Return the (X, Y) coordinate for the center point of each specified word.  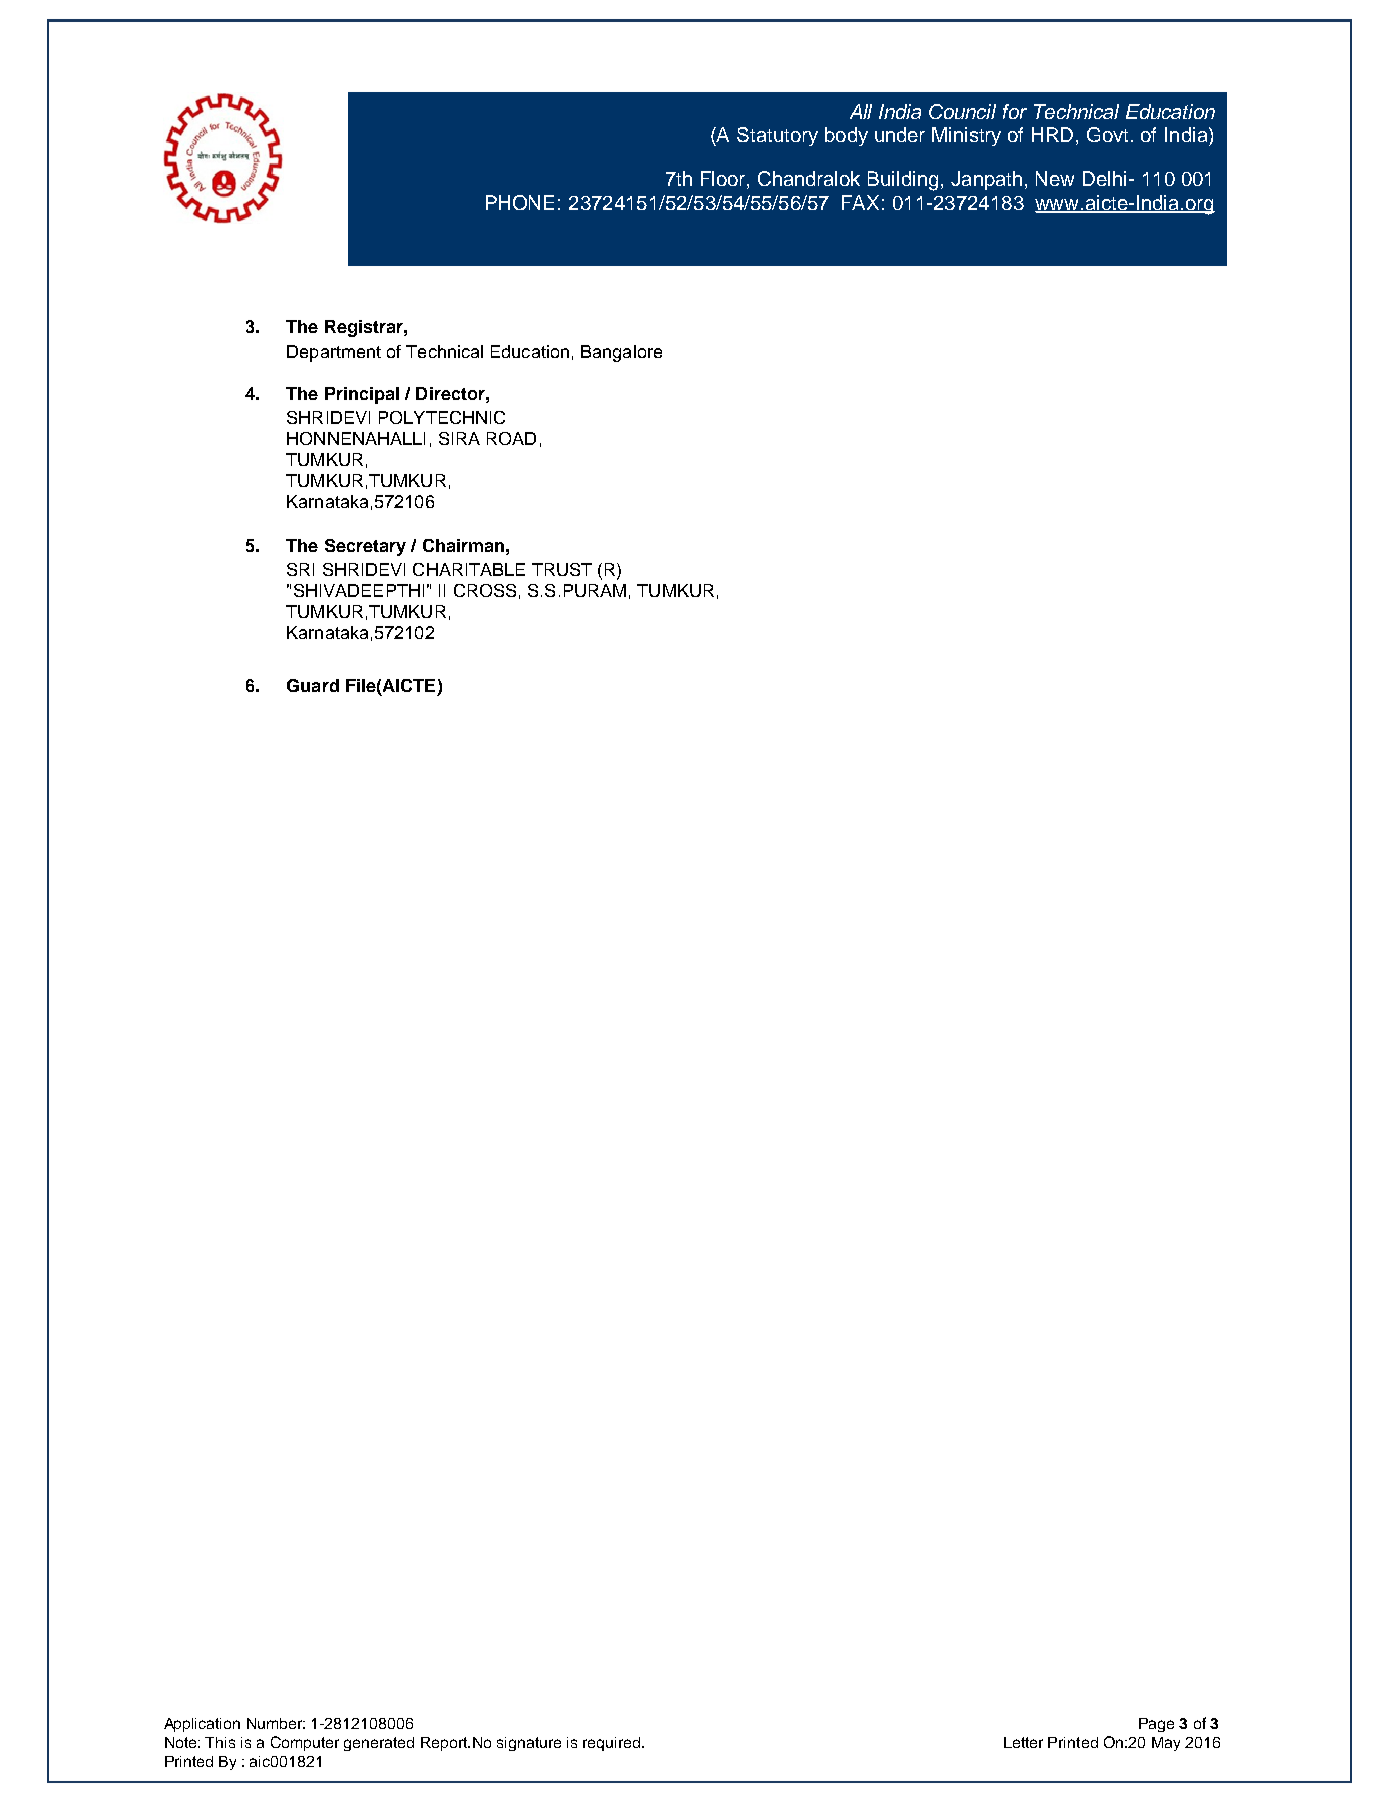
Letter (1023, 1742)
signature (529, 1744)
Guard (313, 685)
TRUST (562, 569)
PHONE (520, 202)
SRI (300, 569)
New (1055, 178)
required (611, 1744)
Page (1156, 1725)
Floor (724, 180)
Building (903, 181)
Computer (305, 1743)
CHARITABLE (469, 569)
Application (202, 1725)
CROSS (485, 590)
